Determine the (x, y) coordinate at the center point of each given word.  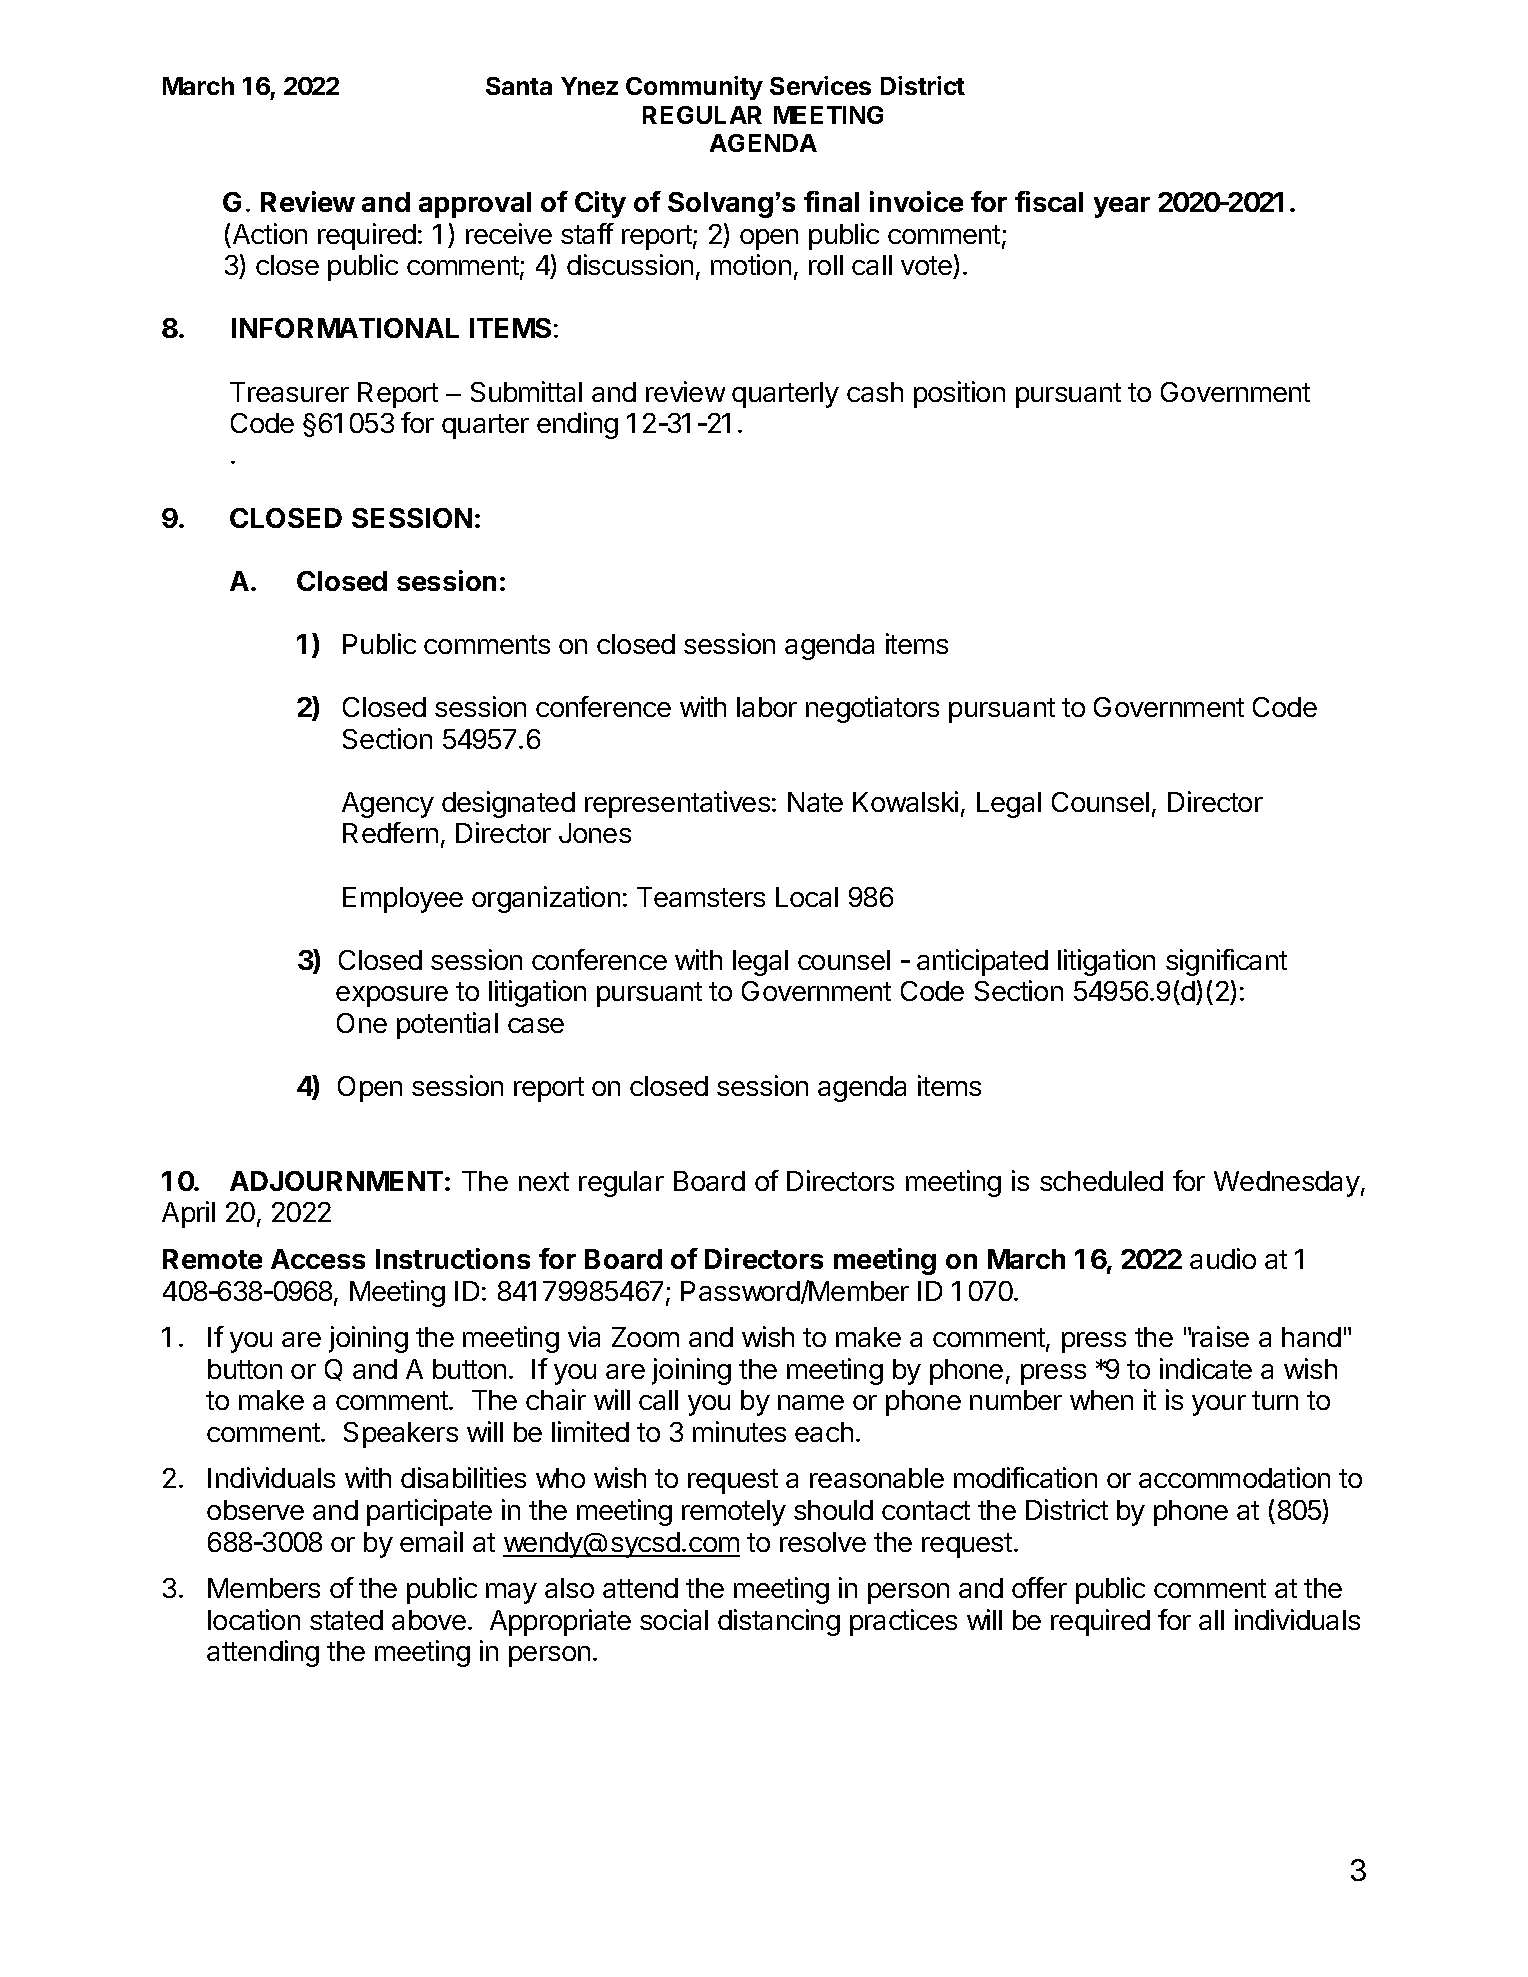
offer (1039, 1587)
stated (346, 1620)
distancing (779, 1622)
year (1122, 207)
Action (270, 233)
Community (694, 88)
